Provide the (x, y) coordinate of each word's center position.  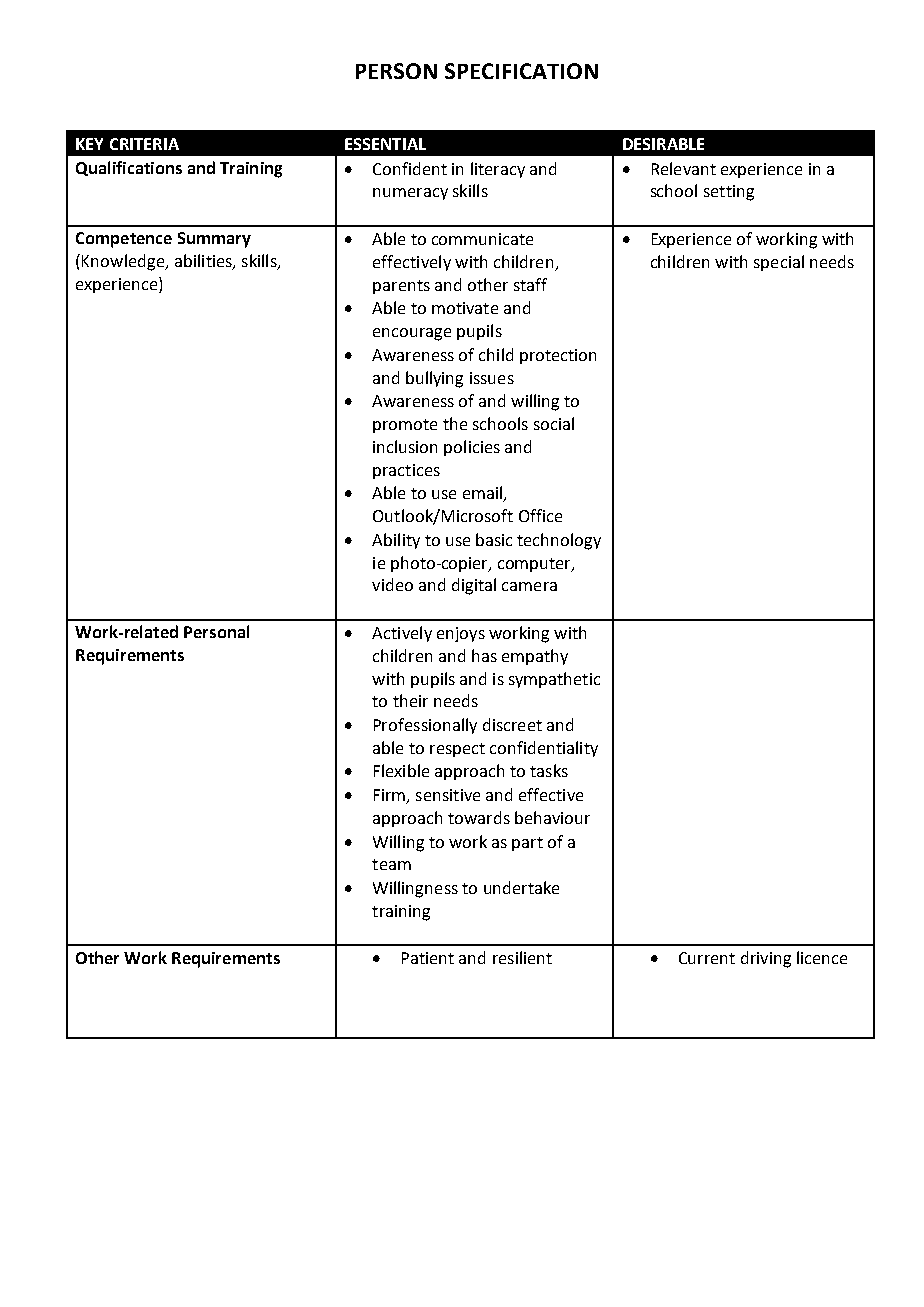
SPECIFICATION (521, 71)
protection (558, 356)
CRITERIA (144, 144)
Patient (428, 958)
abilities (204, 261)
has (484, 655)
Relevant (684, 168)
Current (707, 958)
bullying (434, 379)
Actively (402, 634)
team (391, 864)
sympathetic (554, 680)
